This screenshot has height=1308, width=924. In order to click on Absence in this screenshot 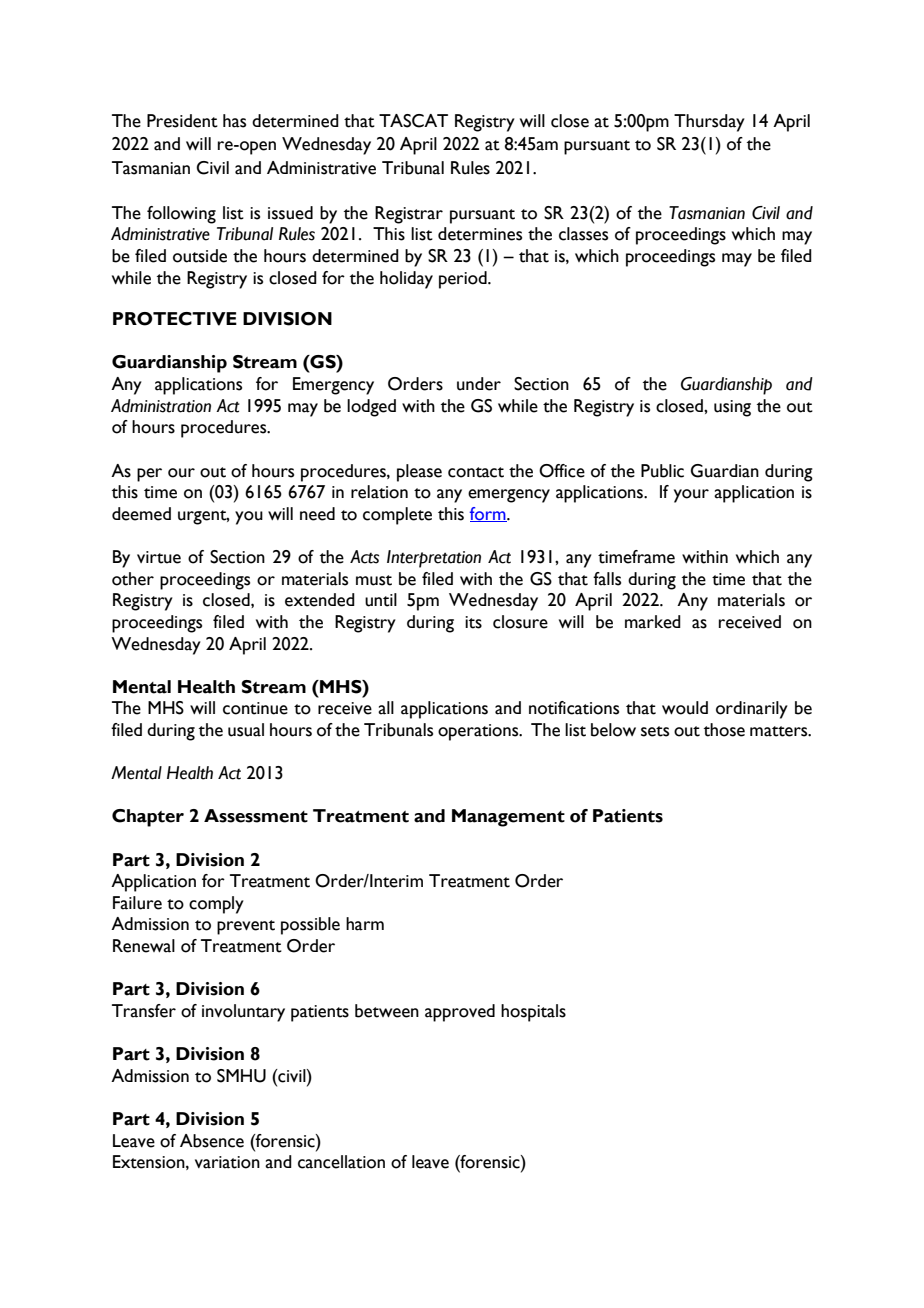, I will do `click(212, 1141)`.
